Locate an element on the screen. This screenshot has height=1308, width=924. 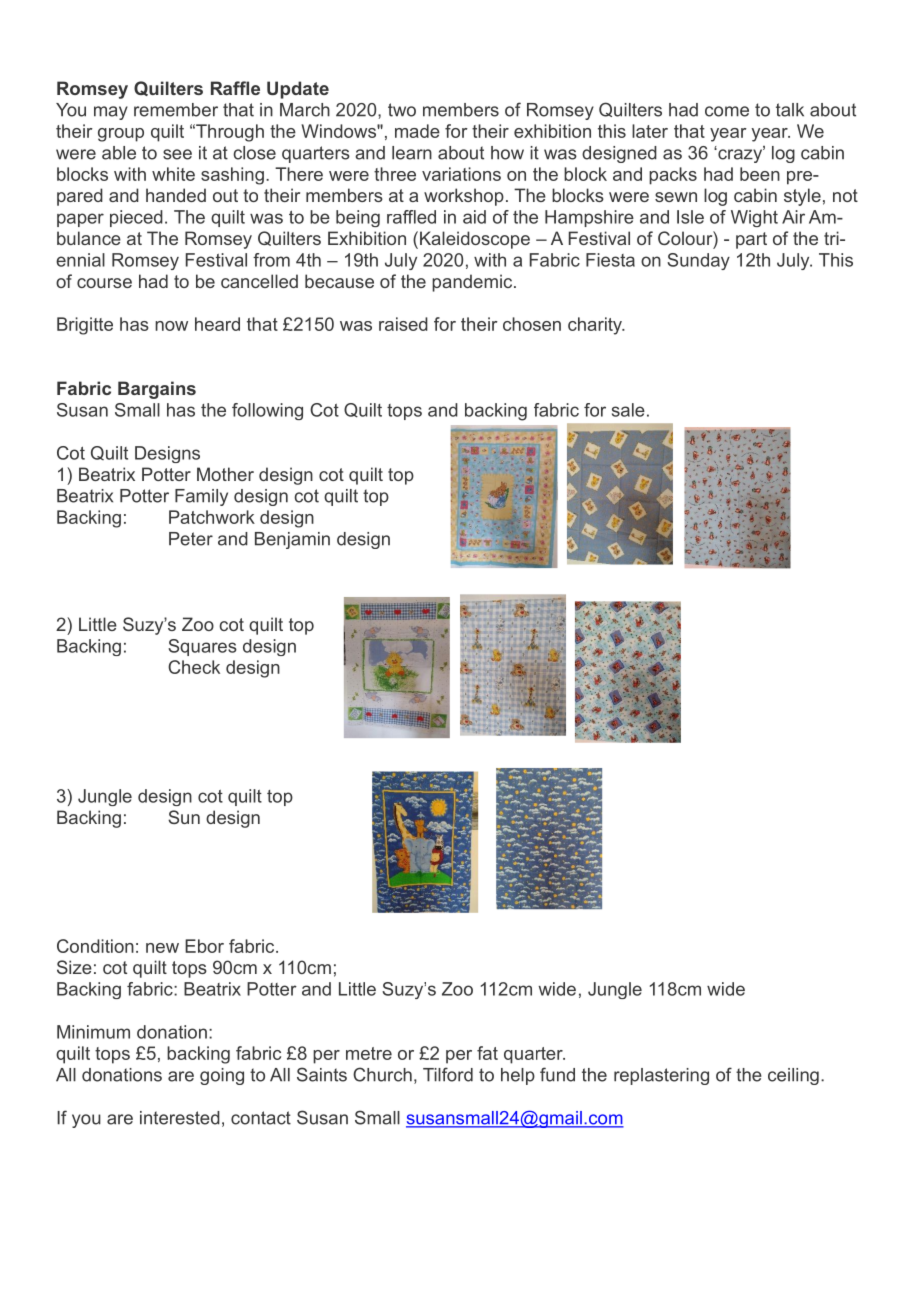
come is located at coordinates (727, 111).
